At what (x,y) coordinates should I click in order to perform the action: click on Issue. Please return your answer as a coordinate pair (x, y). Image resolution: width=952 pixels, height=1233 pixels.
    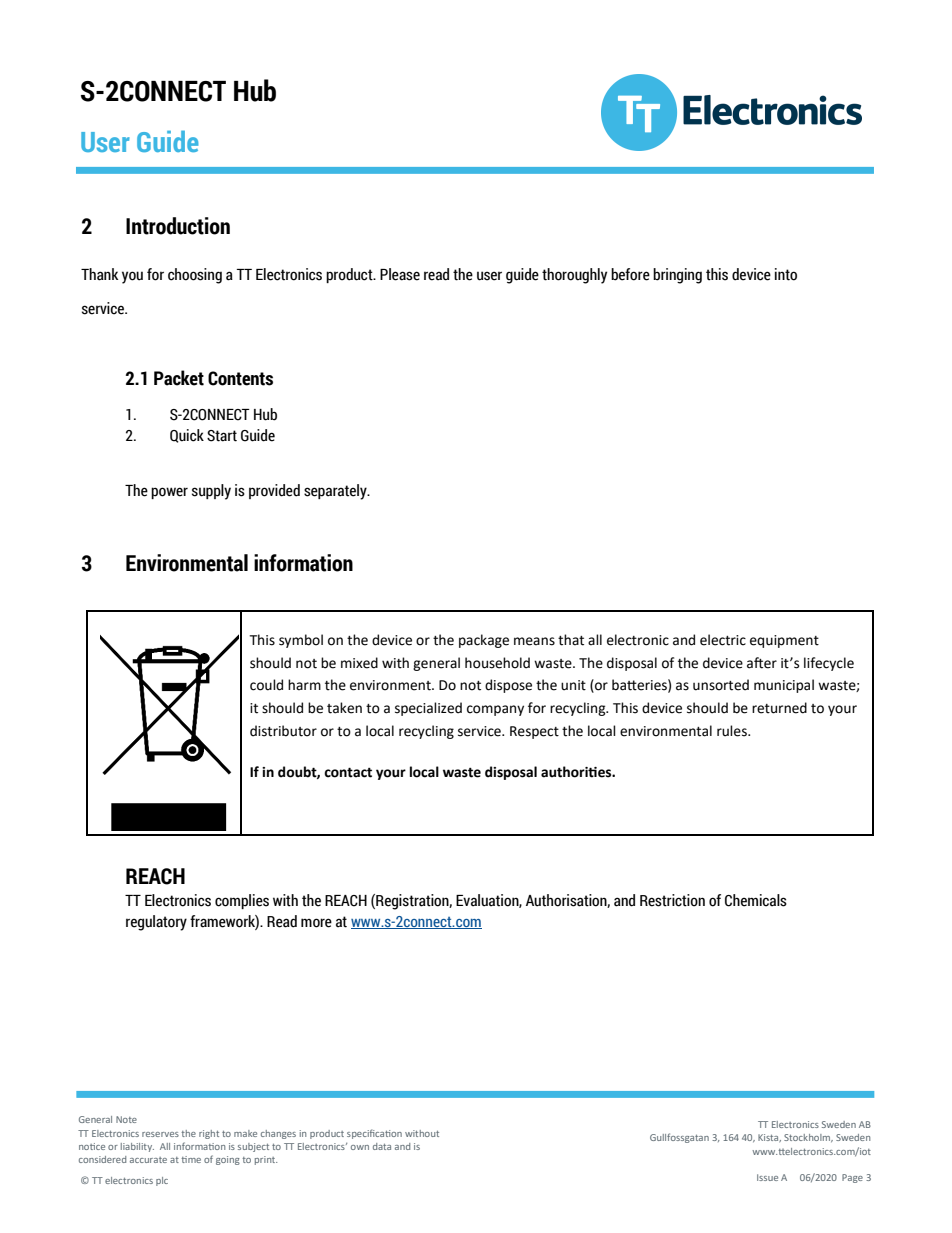
    Looking at the image, I should click on (767, 1177).
